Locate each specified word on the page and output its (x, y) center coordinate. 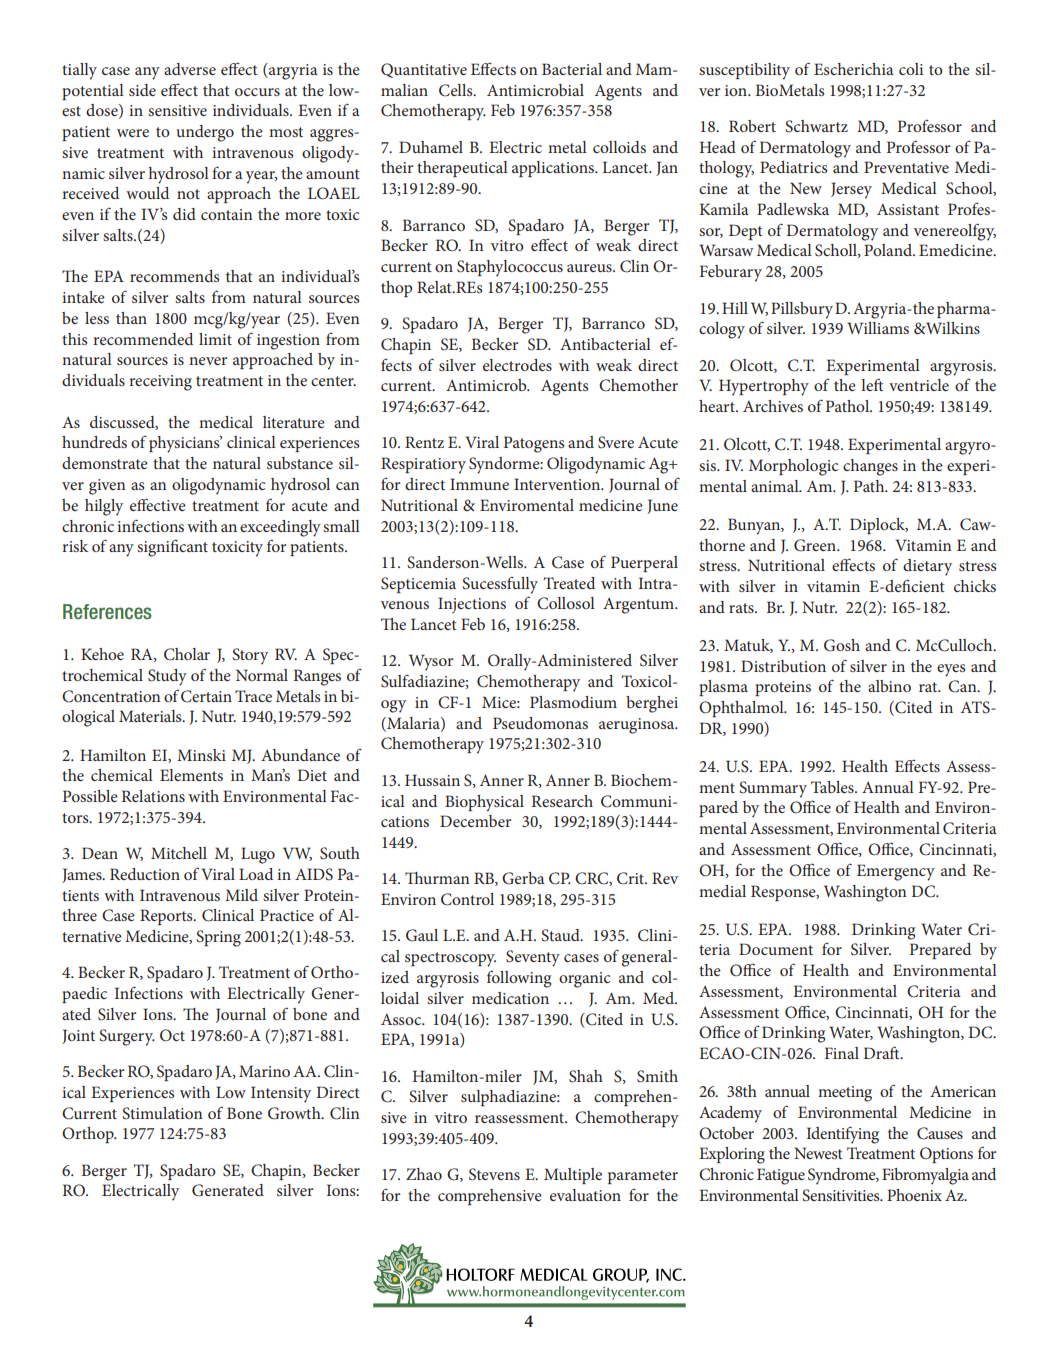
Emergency (896, 872)
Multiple (573, 1176)
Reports (167, 917)
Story (250, 656)
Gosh (842, 645)
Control (467, 899)
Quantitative (424, 70)
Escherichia (854, 69)
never (208, 361)
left (872, 384)
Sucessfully (500, 585)
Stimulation (162, 1113)
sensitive (177, 110)
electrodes (517, 365)
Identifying (843, 1135)
